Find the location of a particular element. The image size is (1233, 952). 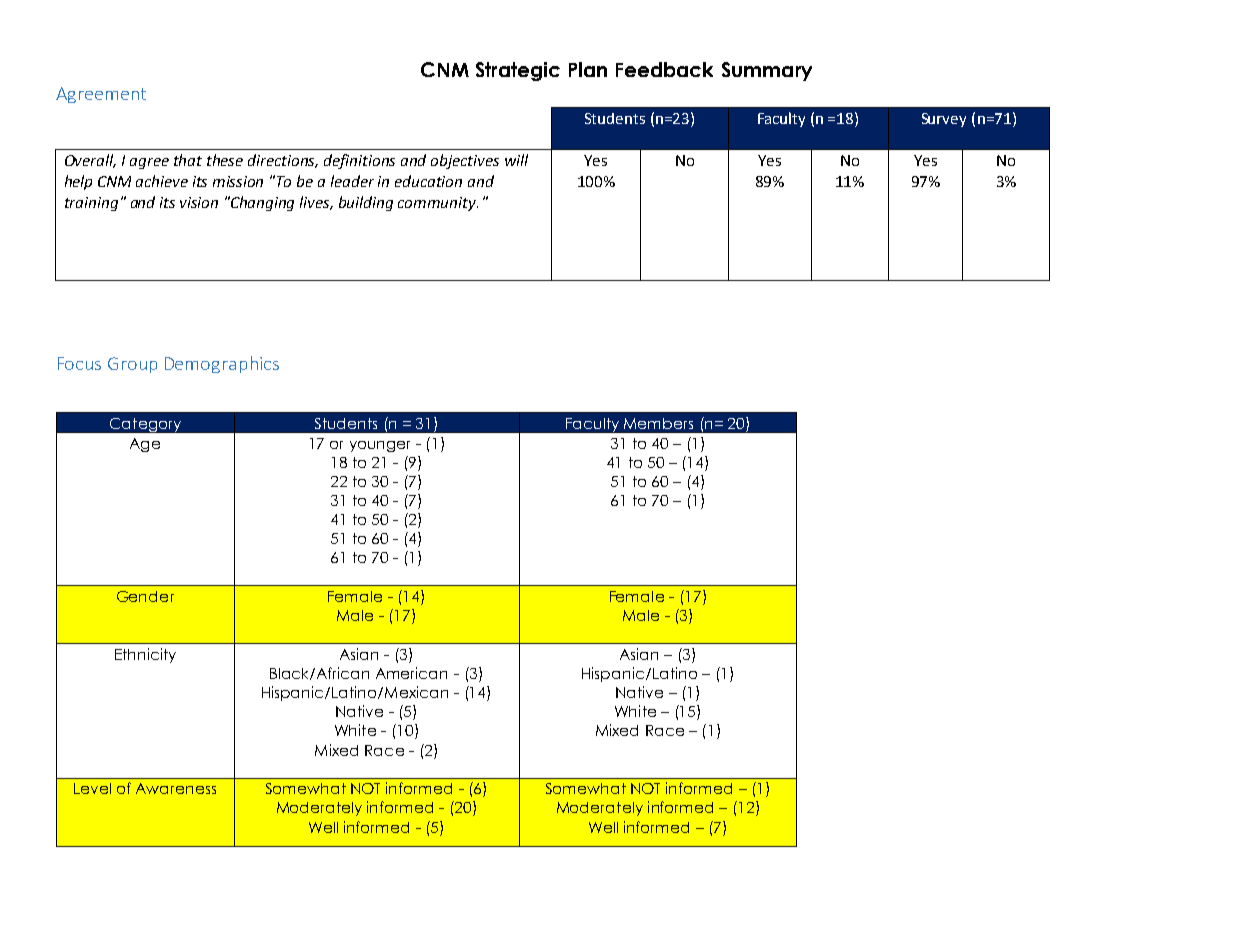

Survey is located at coordinates (944, 120).
